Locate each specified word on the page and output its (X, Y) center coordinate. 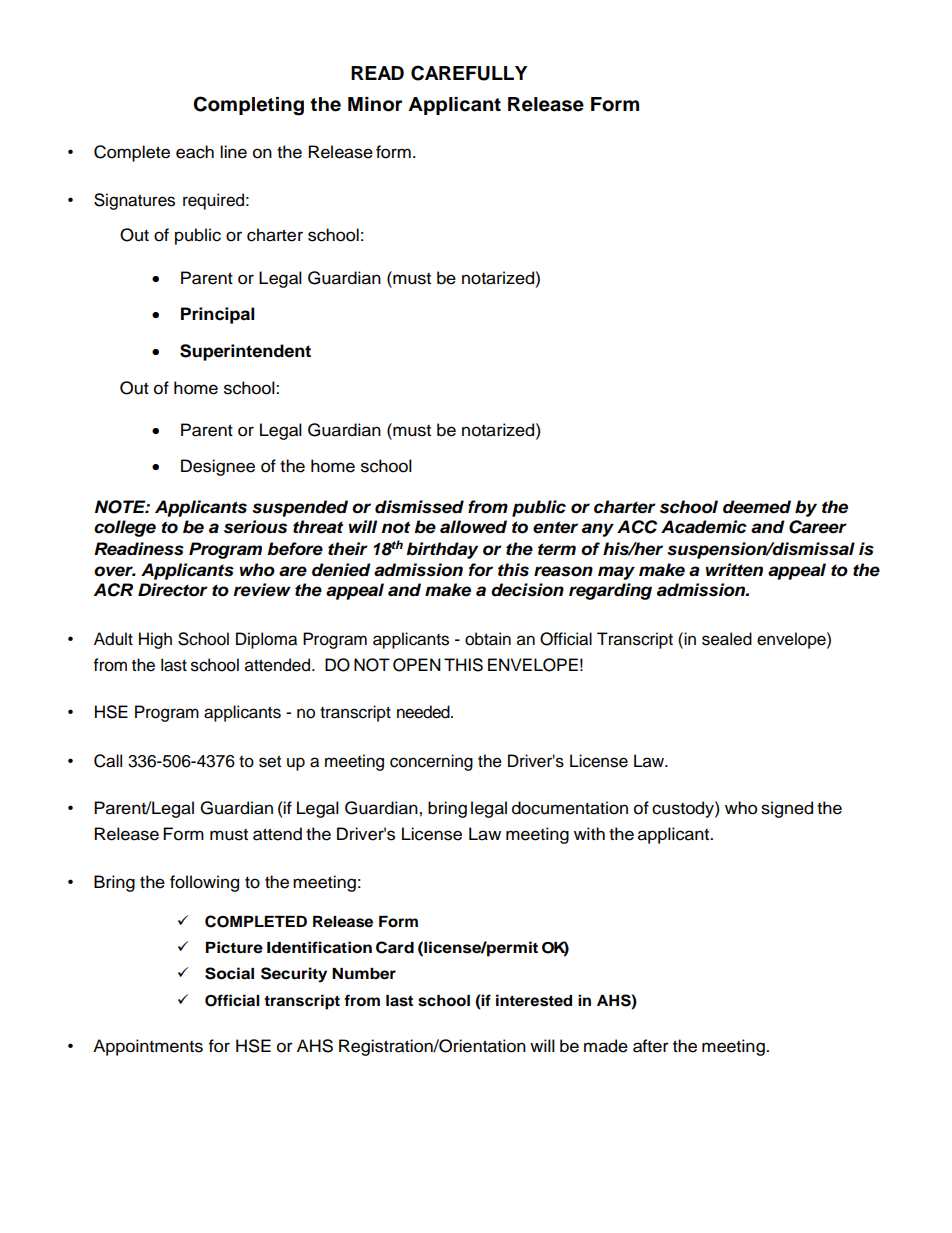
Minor (375, 104)
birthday (442, 550)
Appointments (148, 1047)
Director (173, 590)
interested (534, 1000)
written (734, 570)
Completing (248, 106)
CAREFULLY (469, 73)
